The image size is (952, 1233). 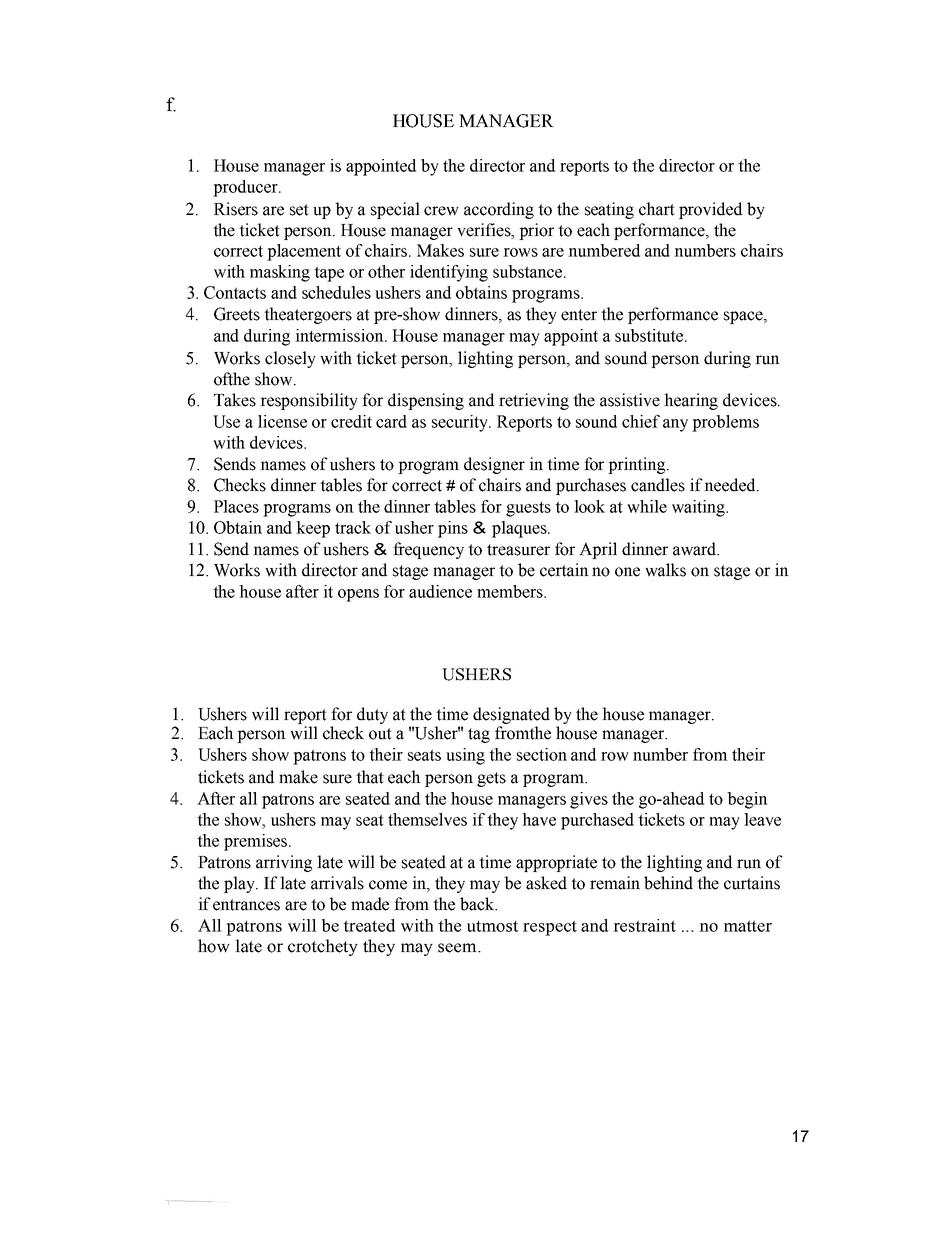 What do you see at coordinates (465, 756) in the page?
I see `using` at bounding box center [465, 756].
